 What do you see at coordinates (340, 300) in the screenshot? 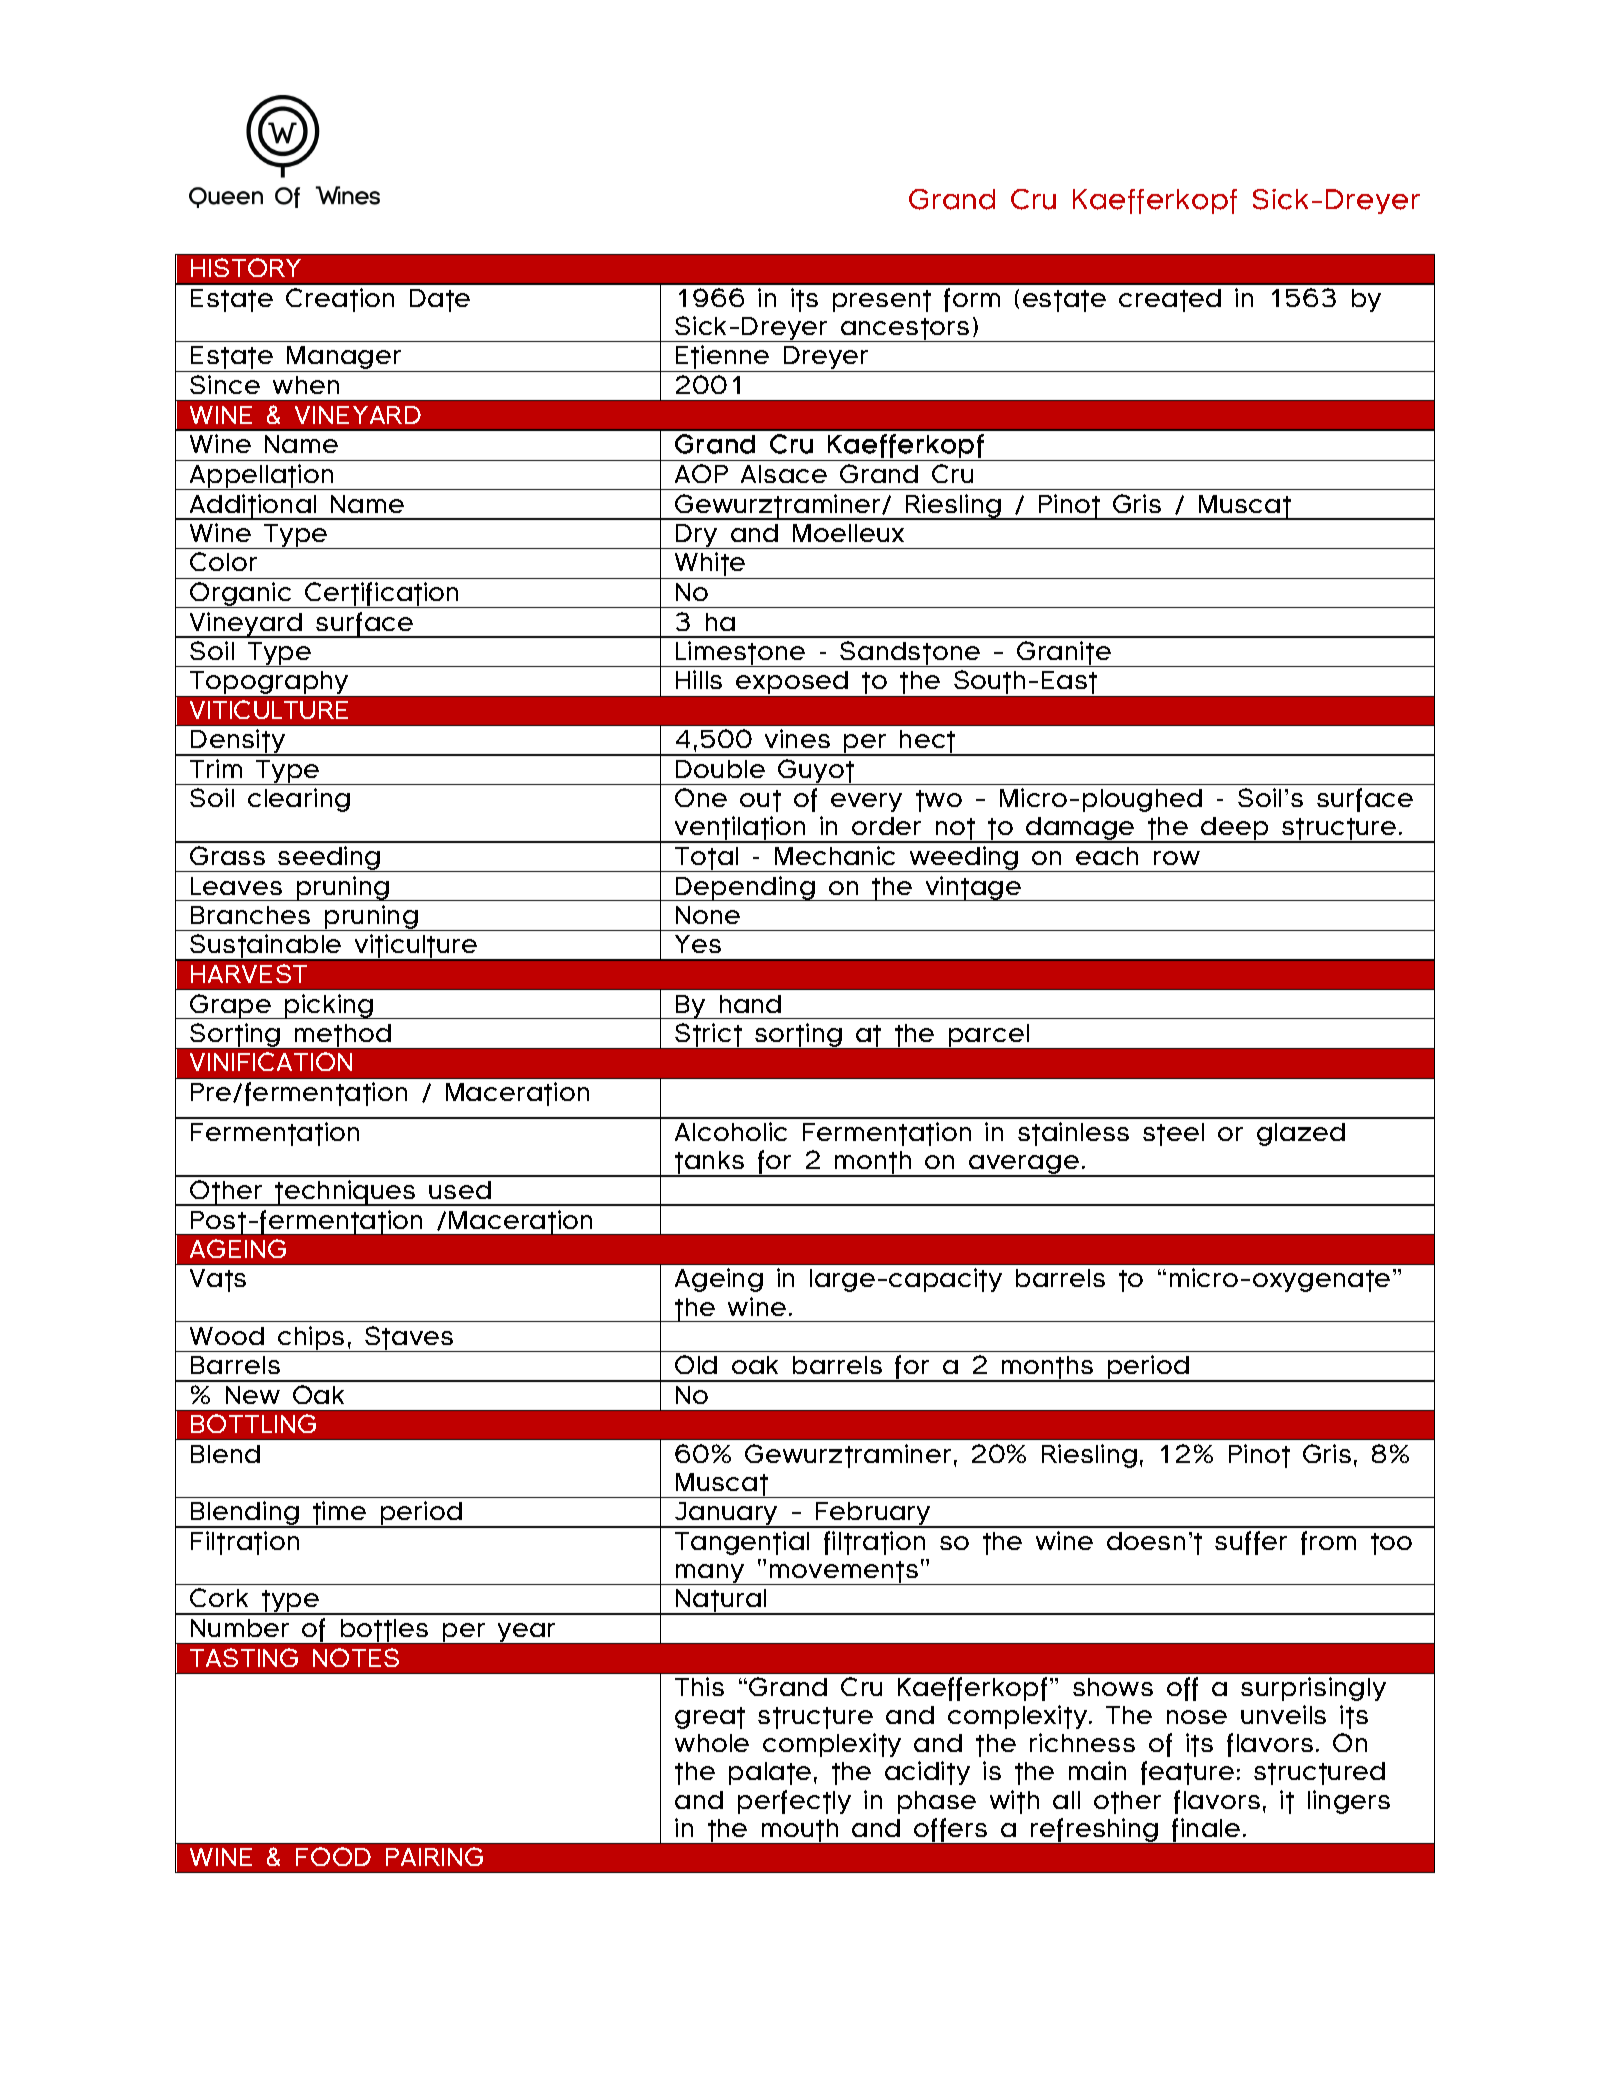
I see `Creation` at bounding box center [340, 300].
